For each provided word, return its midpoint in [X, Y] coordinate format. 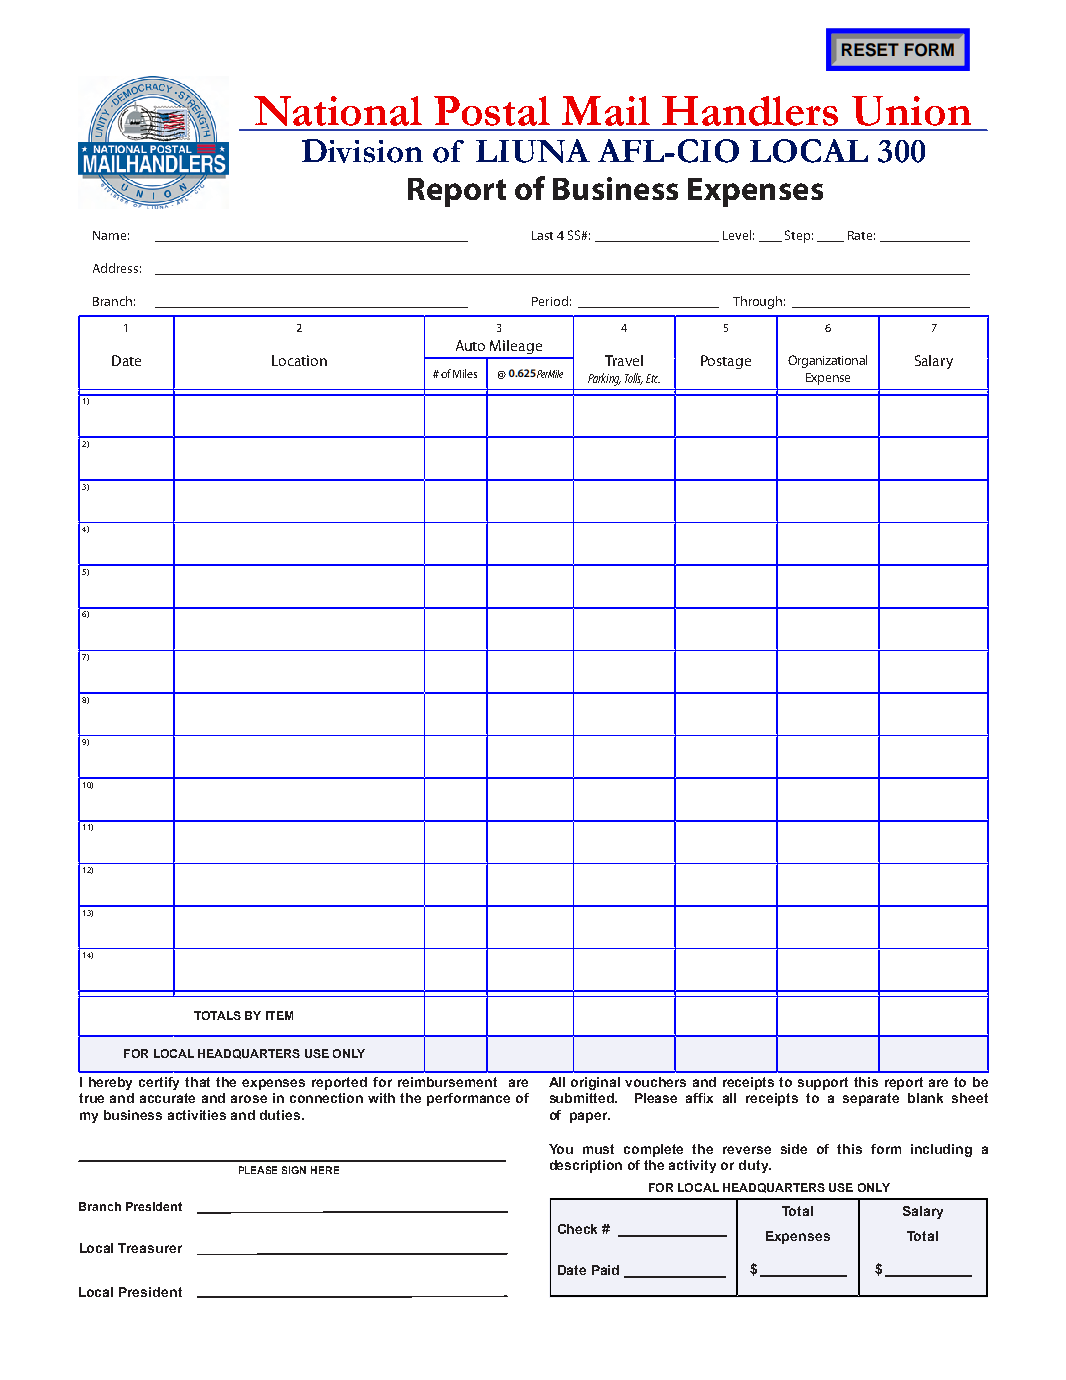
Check [577, 1229]
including [941, 1150]
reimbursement [447, 1082]
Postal [492, 111]
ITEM [279, 1015]
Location [299, 360]
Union [911, 111]
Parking [604, 379]
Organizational [827, 361]
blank [925, 1098]
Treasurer [150, 1248]
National [338, 111]
